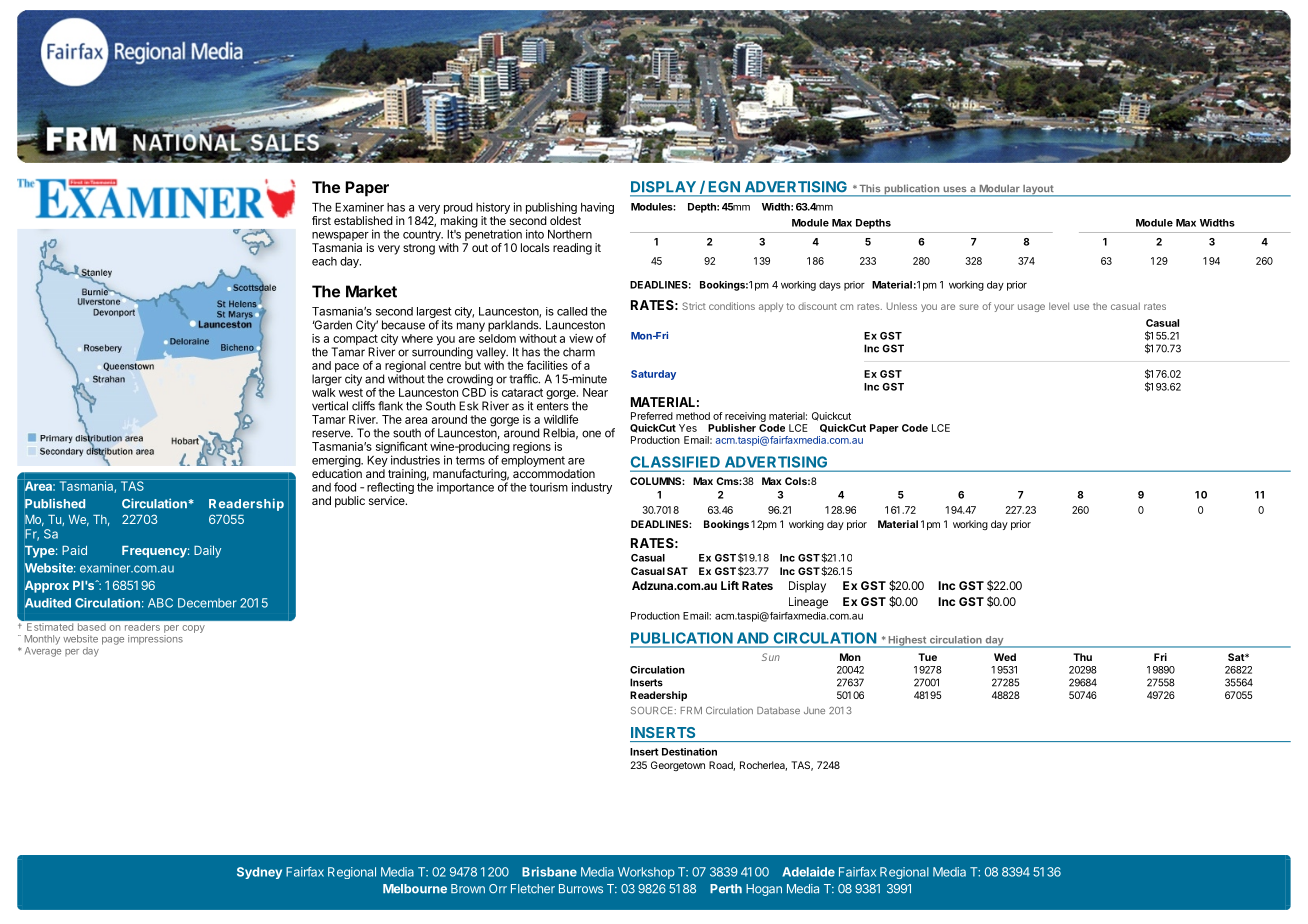  What do you see at coordinates (155, 640) in the image?
I see `impressions` at bounding box center [155, 640].
